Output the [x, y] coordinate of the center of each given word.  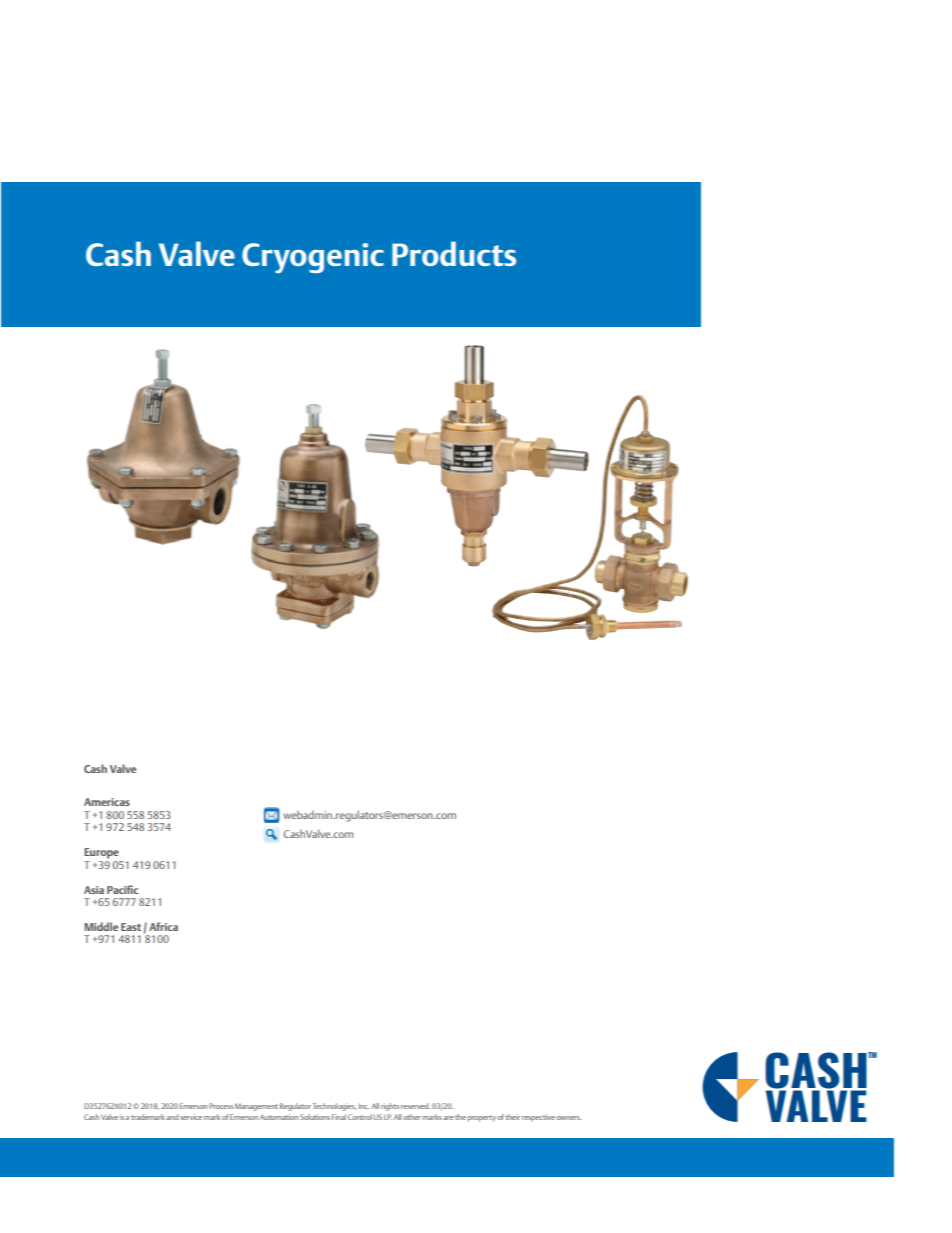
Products [454, 253]
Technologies [334, 1107]
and [172, 1117]
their [512, 1117]
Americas [107, 802]
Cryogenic [313, 258]
